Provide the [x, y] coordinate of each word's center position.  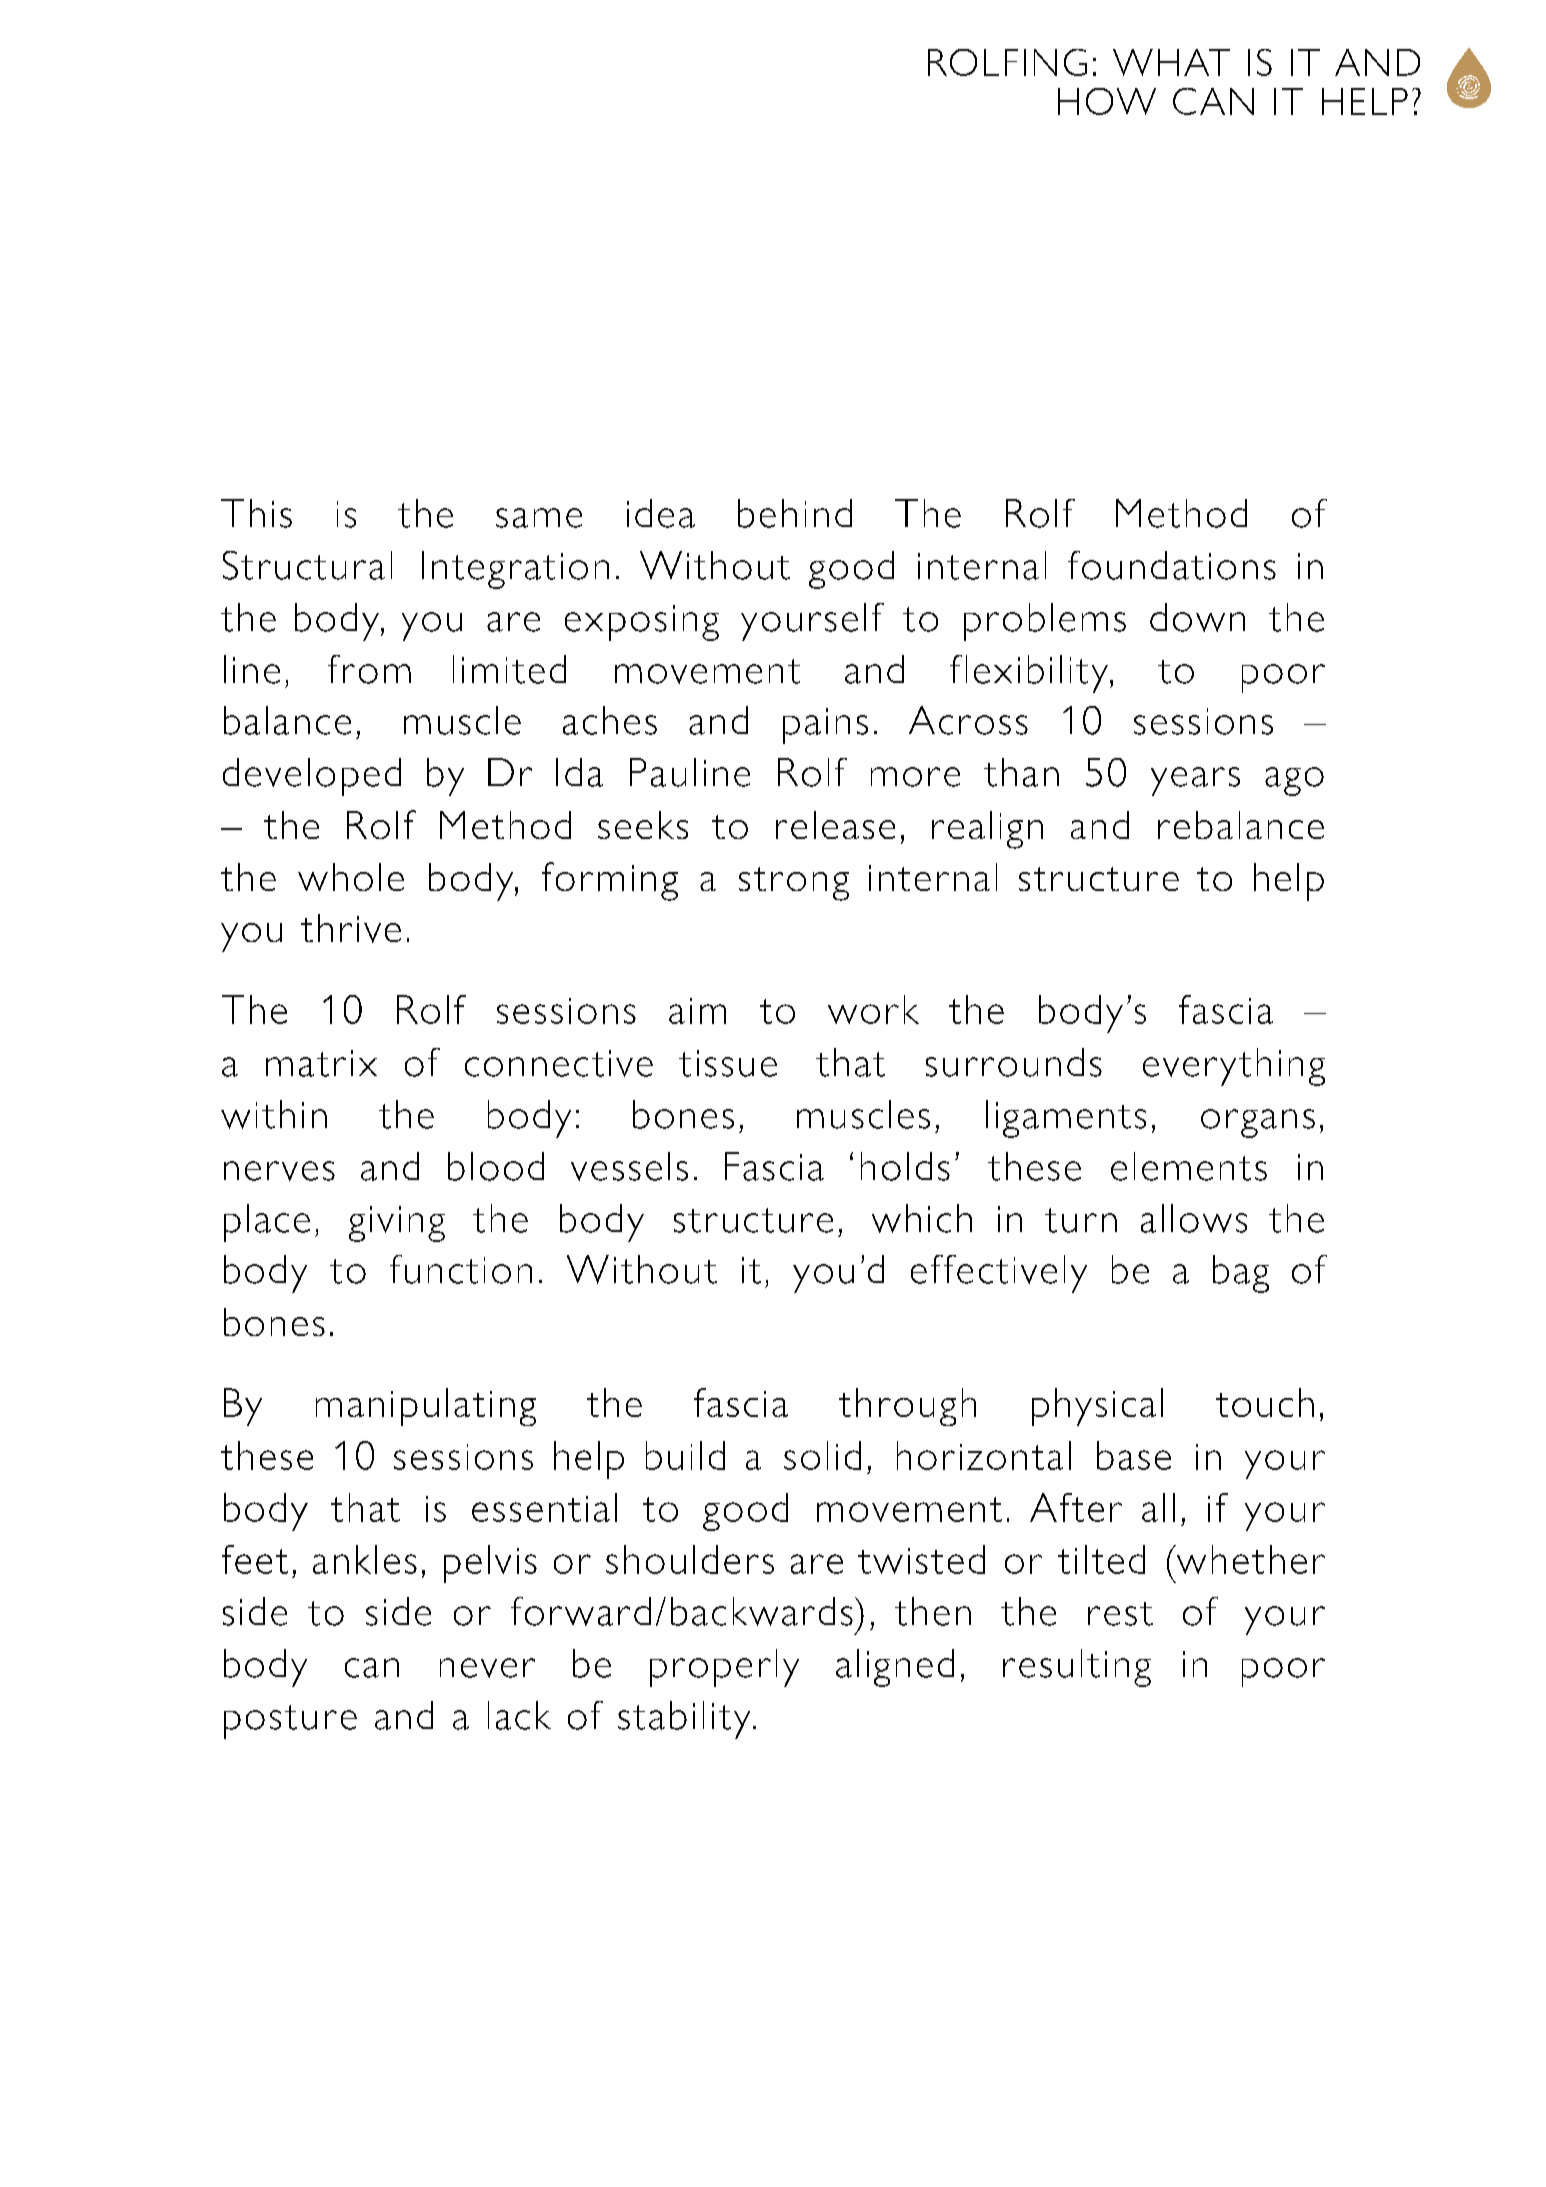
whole [351, 877]
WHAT [1171, 62]
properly [724, 1668]
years [1195, 781]
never [487, 1668]
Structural [307, 565]
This [256, 513]
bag [1241, 1274]
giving [397, 1224]
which [922, 1218]
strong [794, 884]
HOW [1107, 101]
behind [795, 513]
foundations [1172, 565]
